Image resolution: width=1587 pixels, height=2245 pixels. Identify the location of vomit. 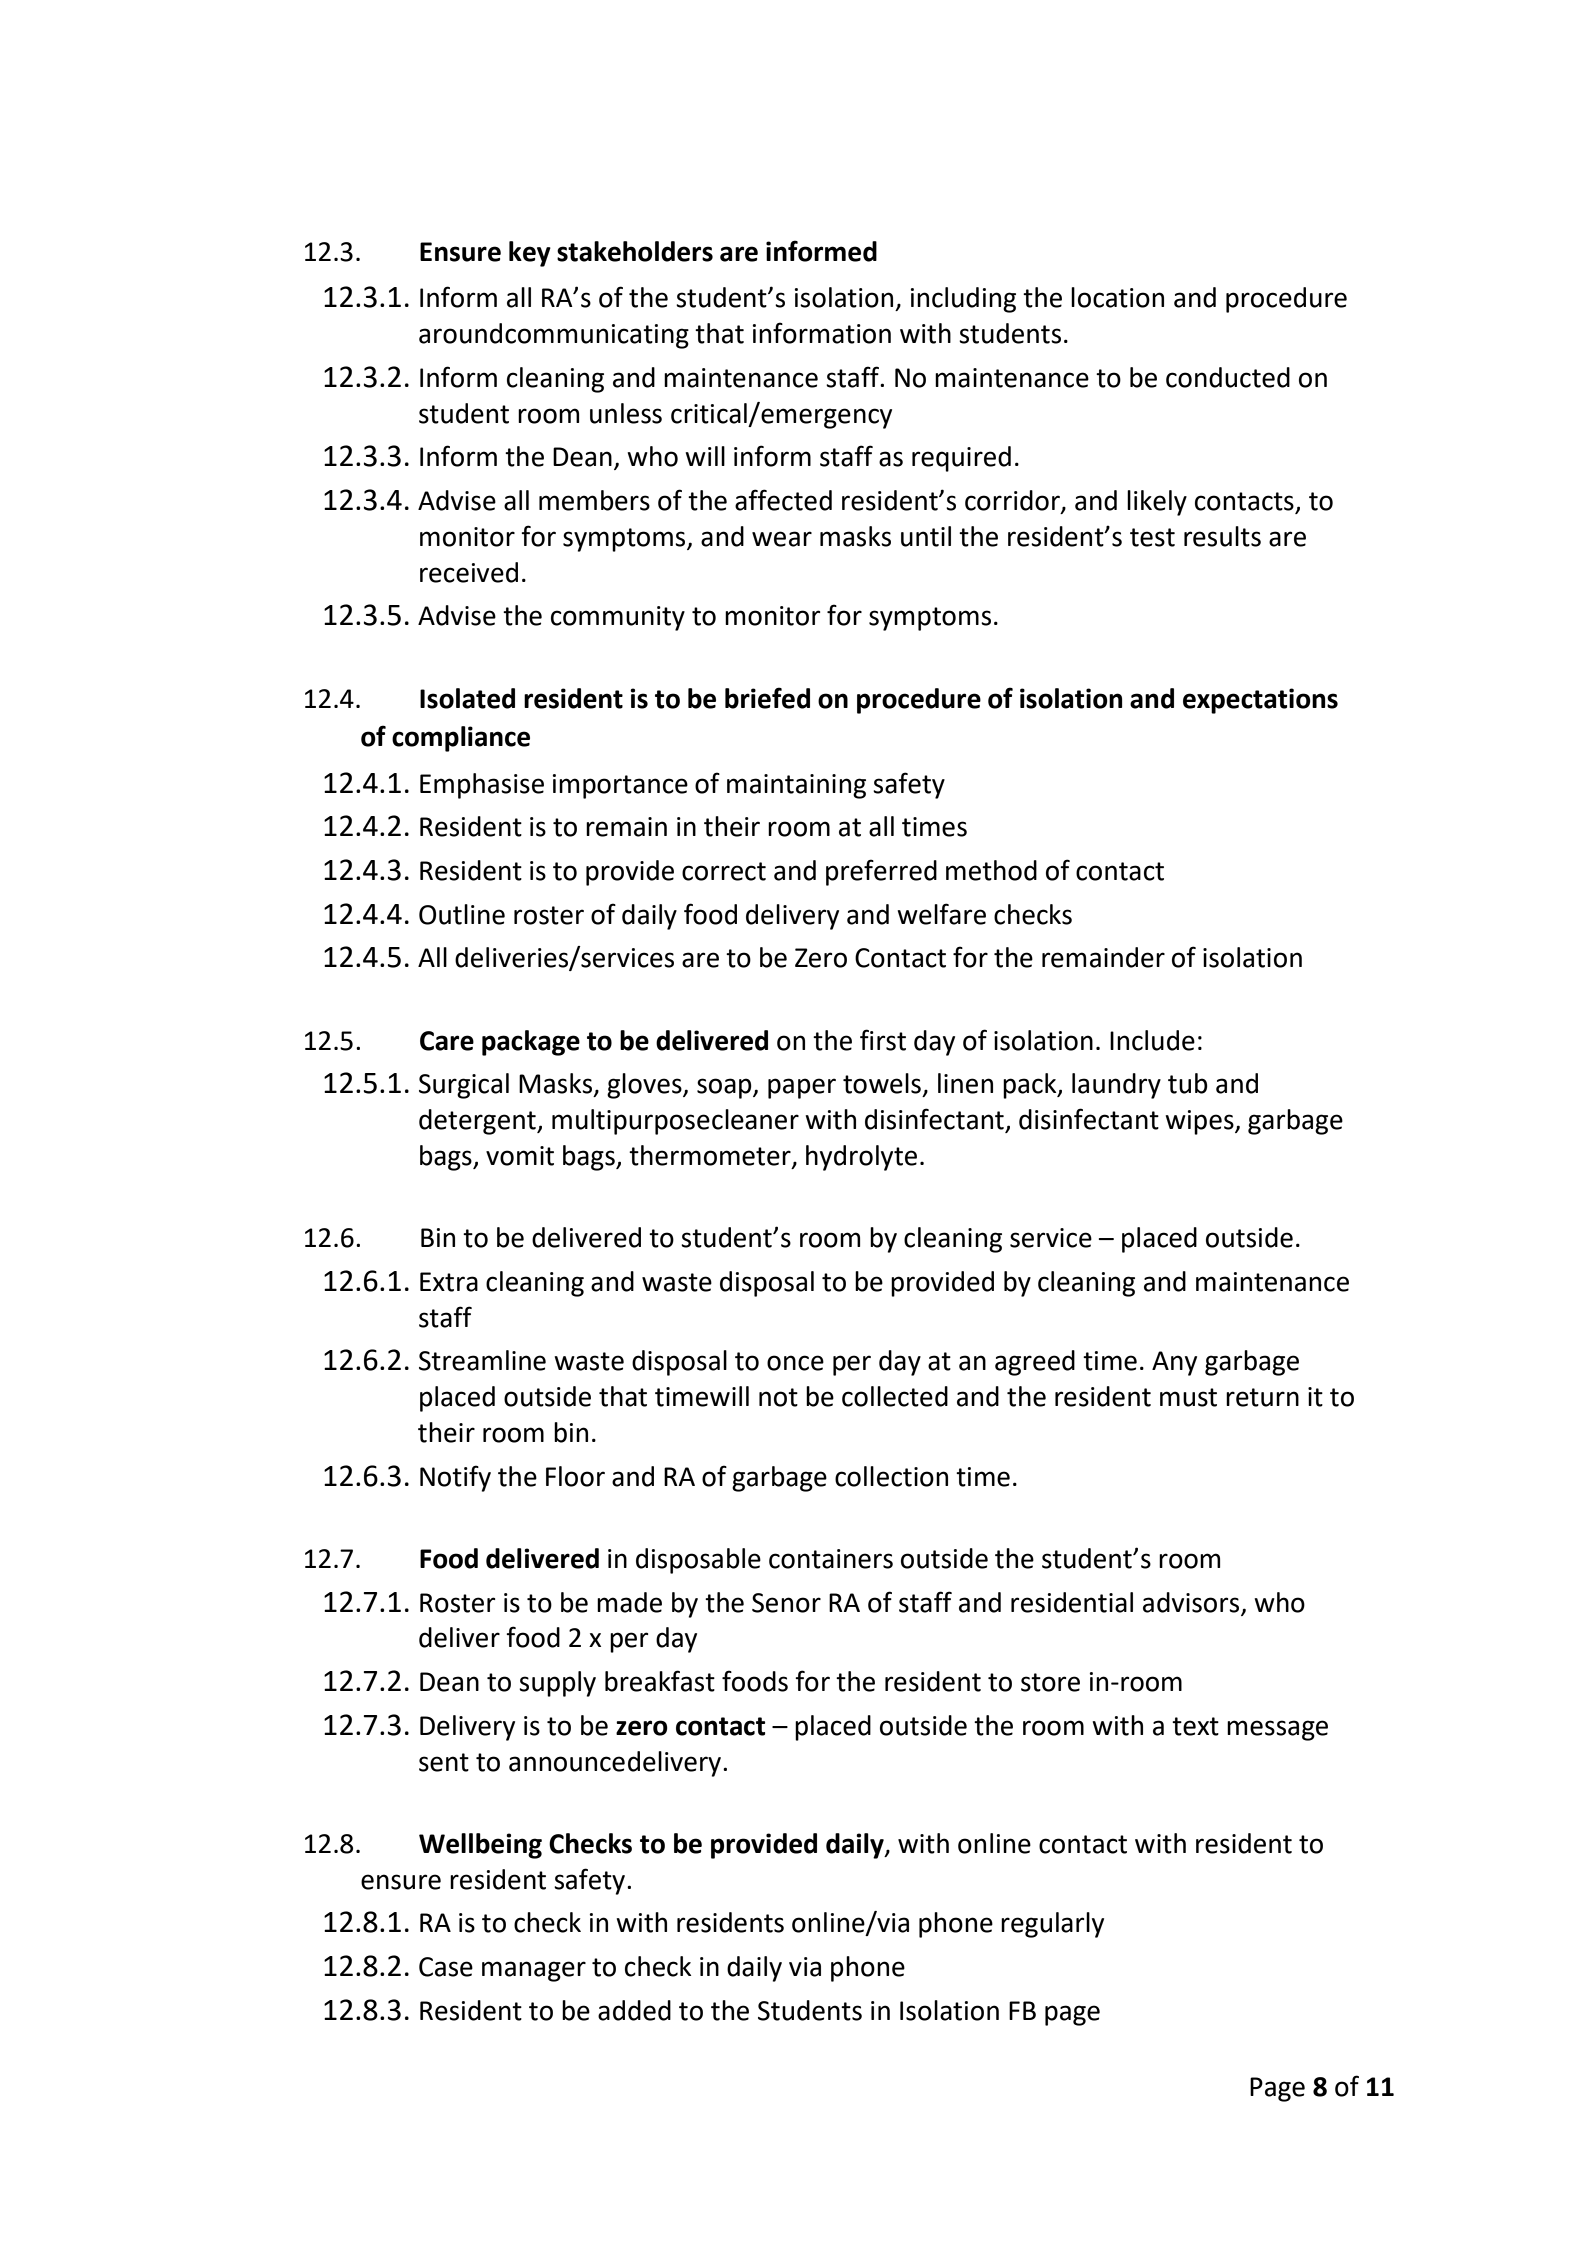
(520, 1156).
